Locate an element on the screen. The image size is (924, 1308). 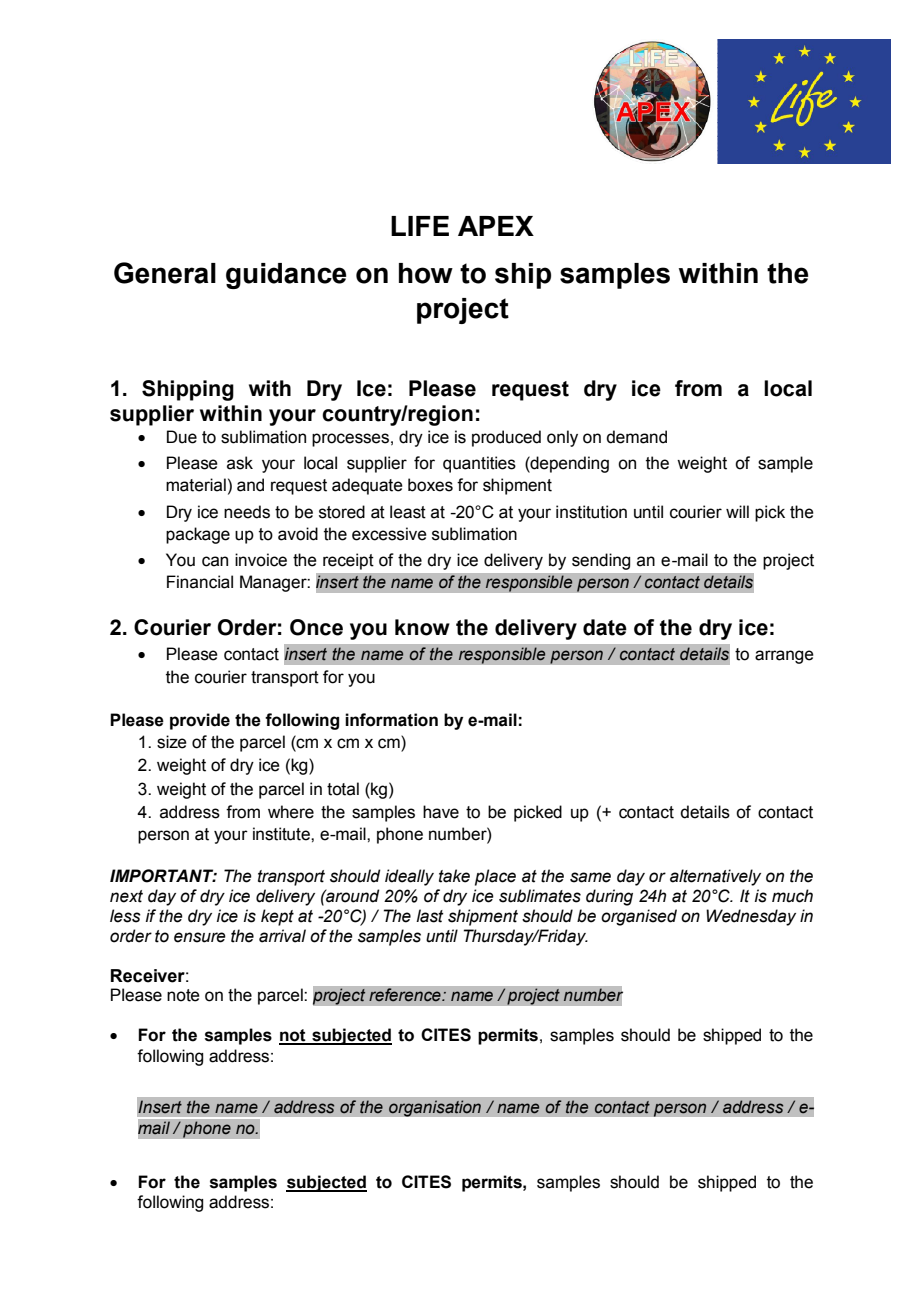
Wednesday is located at coordinates (751, 917).
